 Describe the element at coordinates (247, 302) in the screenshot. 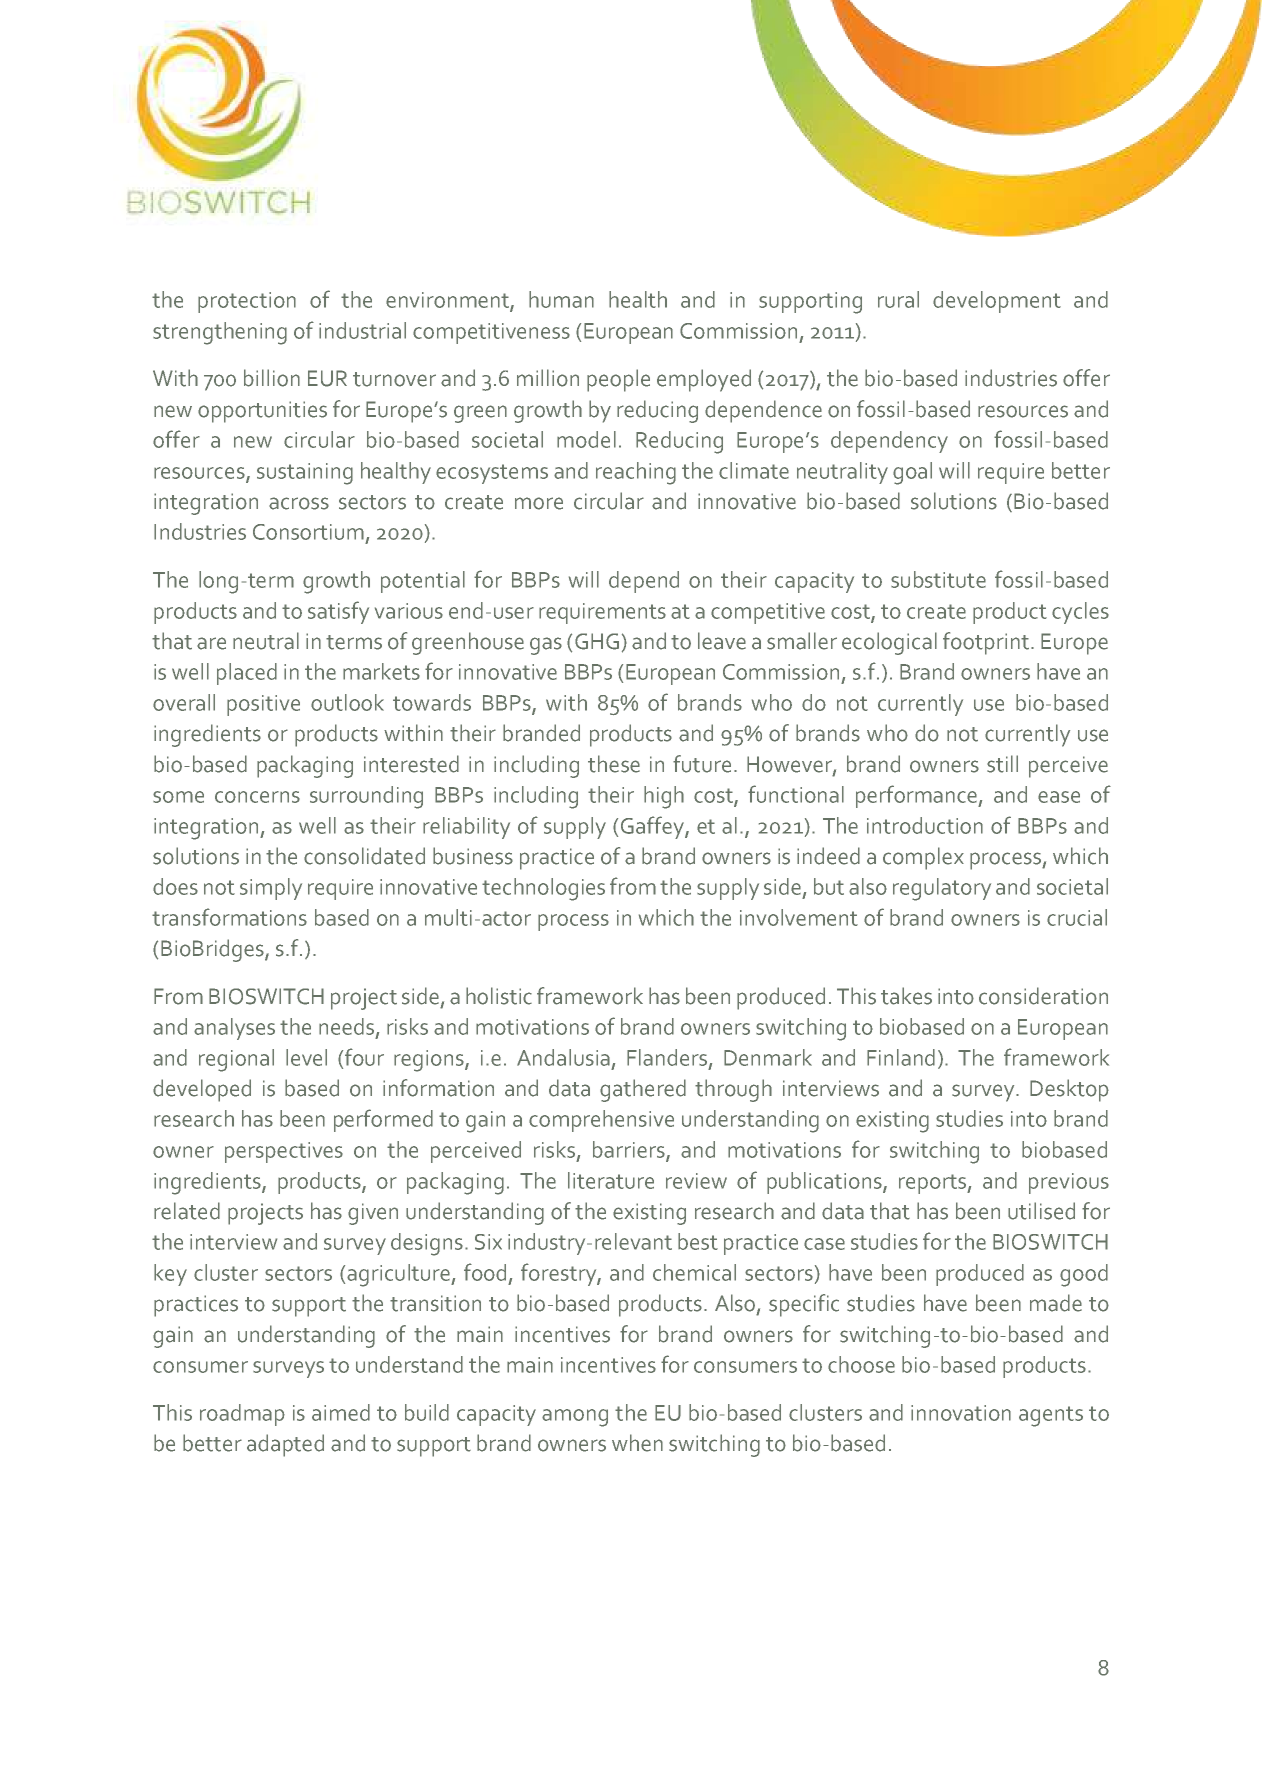

I see `protection` at that location.
